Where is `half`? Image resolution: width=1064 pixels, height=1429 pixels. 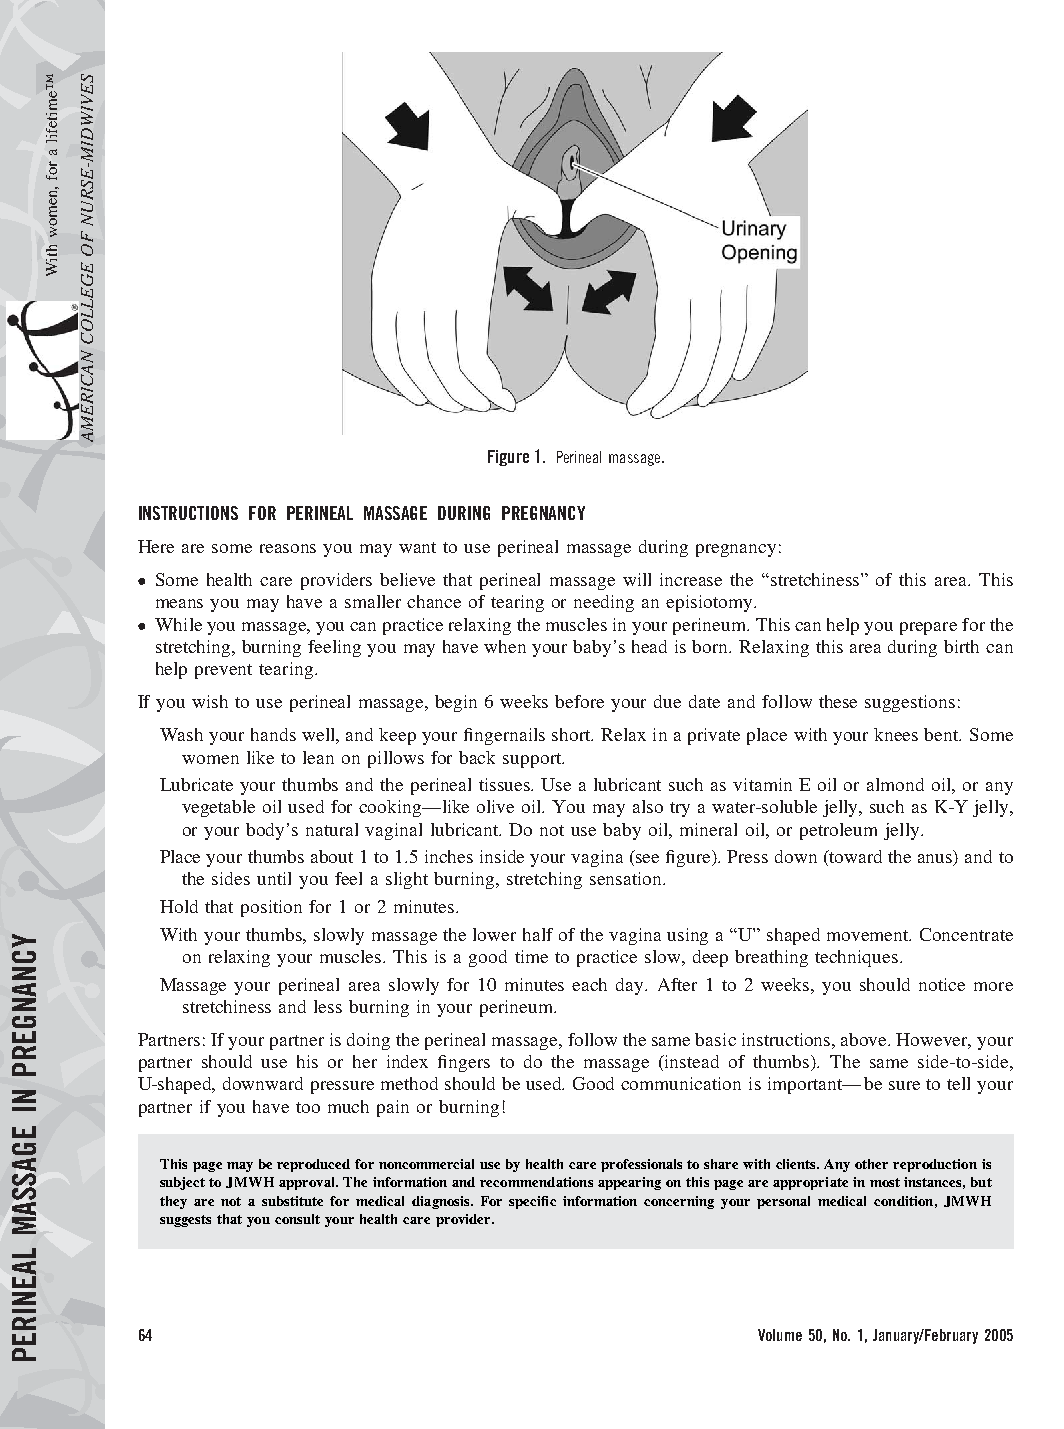 half is located at coordinates (538, 934).
